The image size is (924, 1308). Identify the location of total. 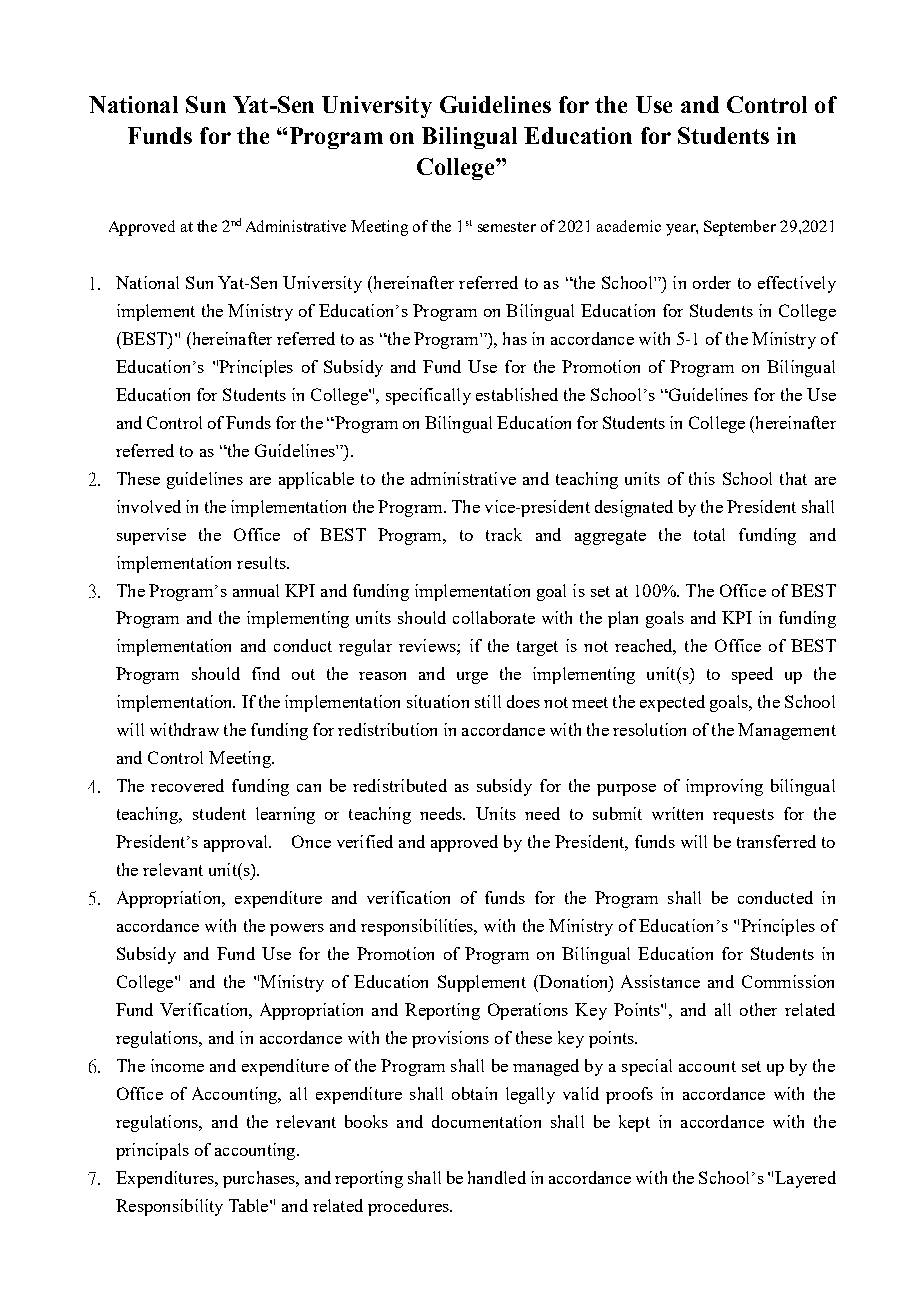
(709, 534).
